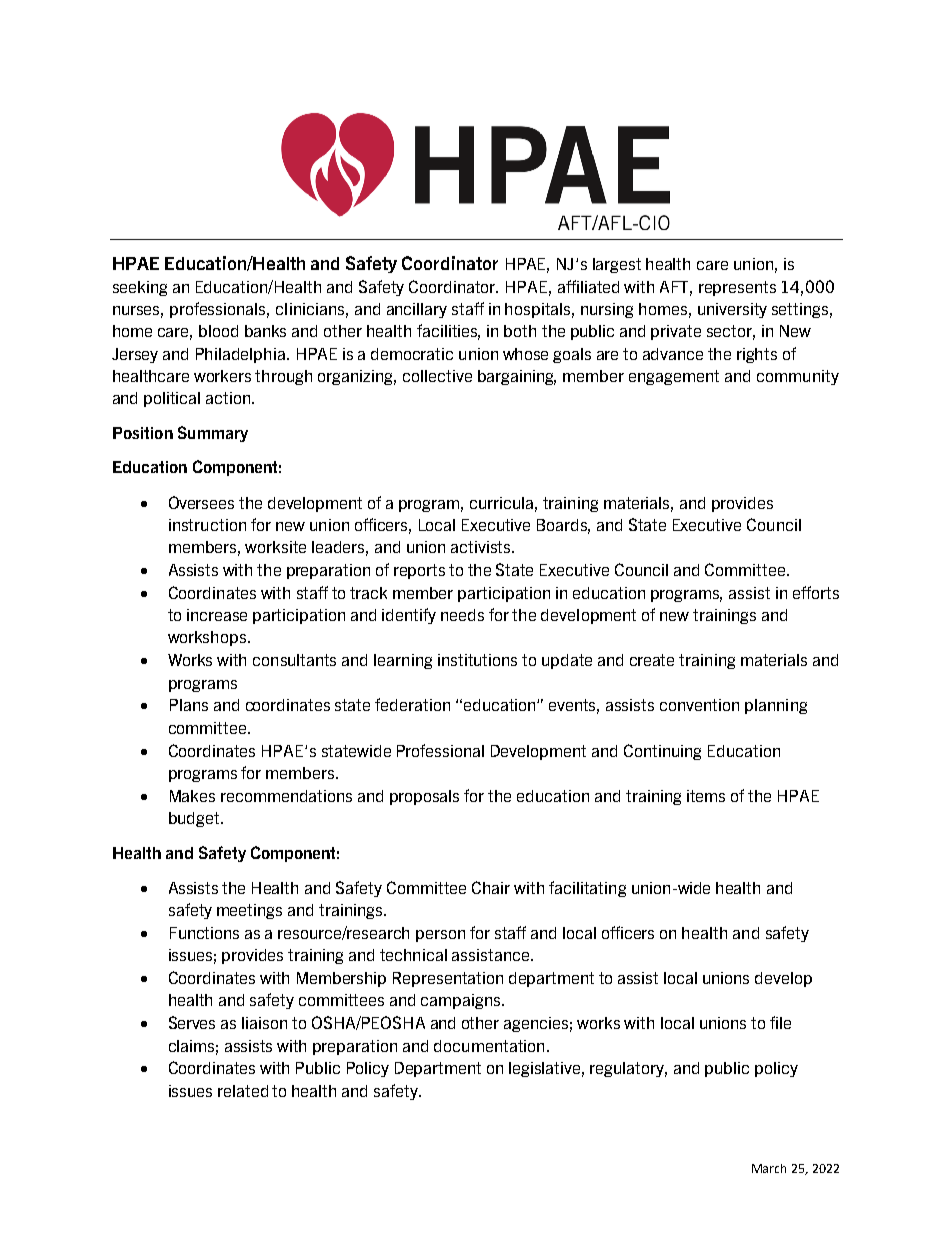 The image size is (952, 1233). What do you see at coordinates (780, 1022) in the image?
I see `file` at bounding box center [780, 1022].
